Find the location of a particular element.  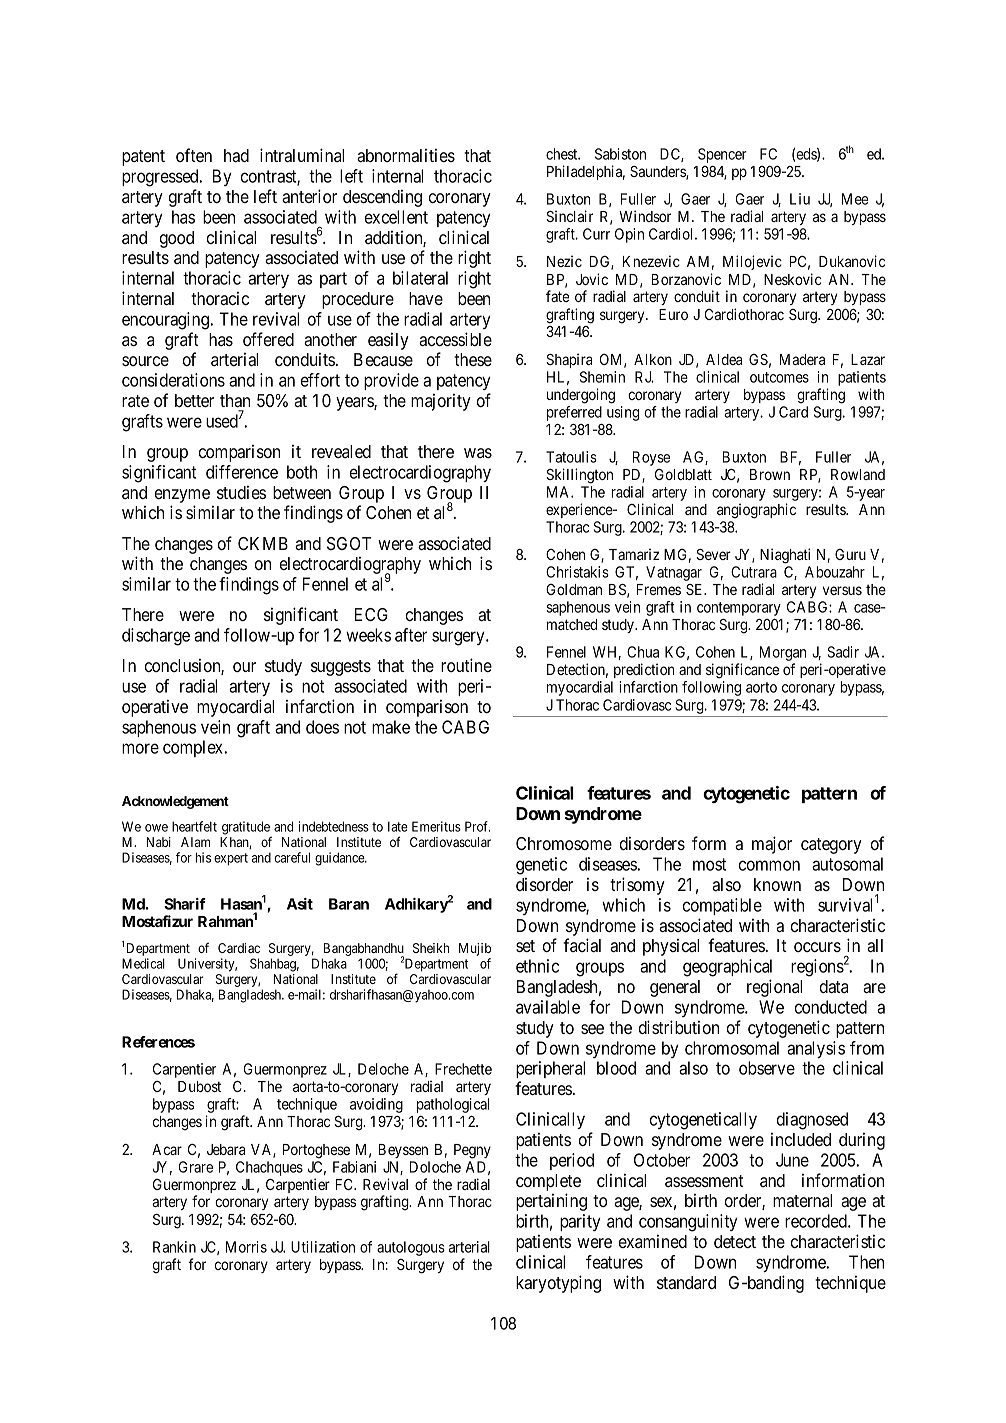

Christakis is located at coordinates (577, 572).
